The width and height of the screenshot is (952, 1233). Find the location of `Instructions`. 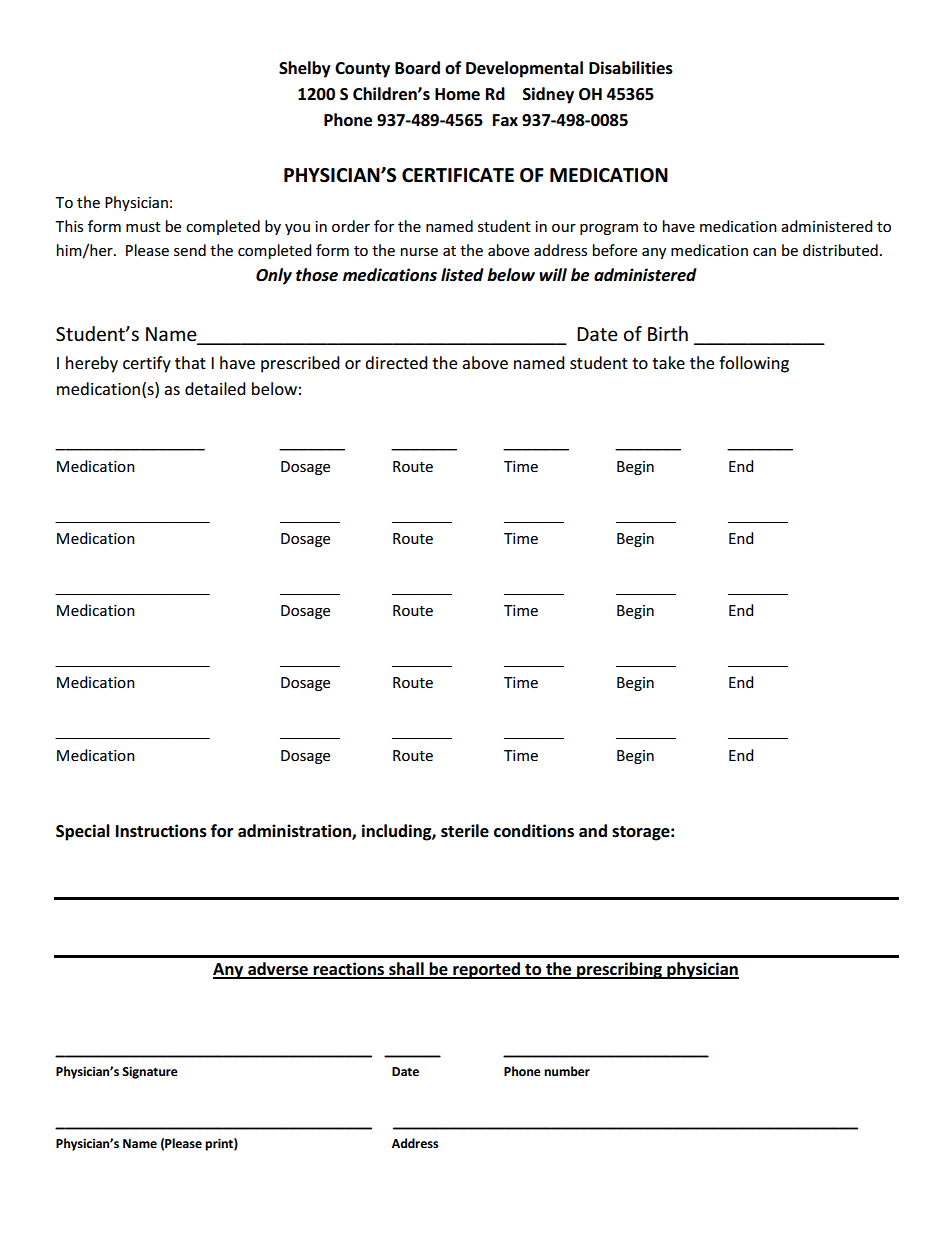

Instructions is located at coordinates (161, 831).
